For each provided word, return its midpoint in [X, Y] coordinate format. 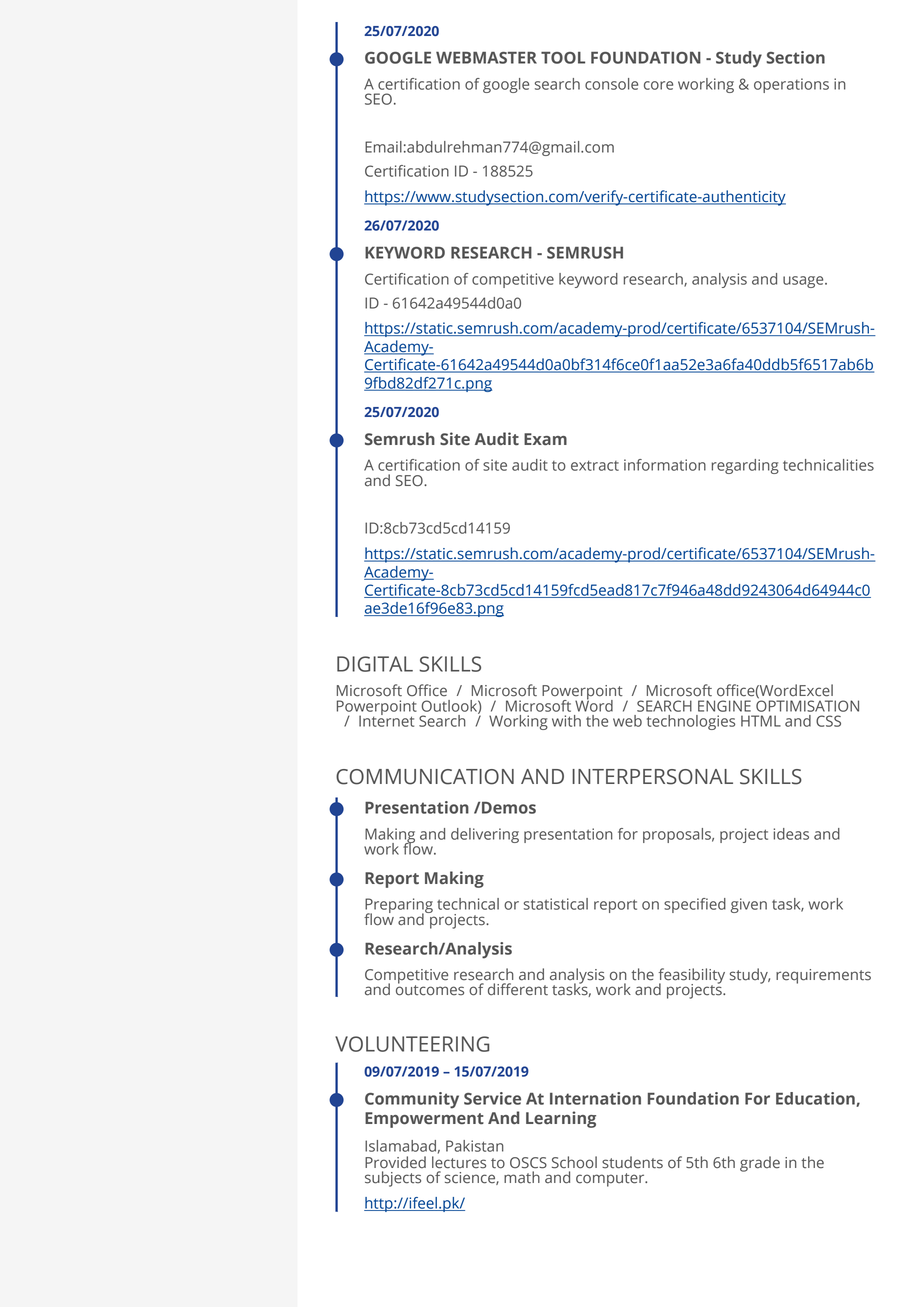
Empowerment [424, 1120]
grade [760, 1164]
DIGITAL [375, 664]
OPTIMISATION [807, 705]
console [611, 84]
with [566, 721]
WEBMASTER [486, 57]
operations [791, 85]
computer [611, 1180]
